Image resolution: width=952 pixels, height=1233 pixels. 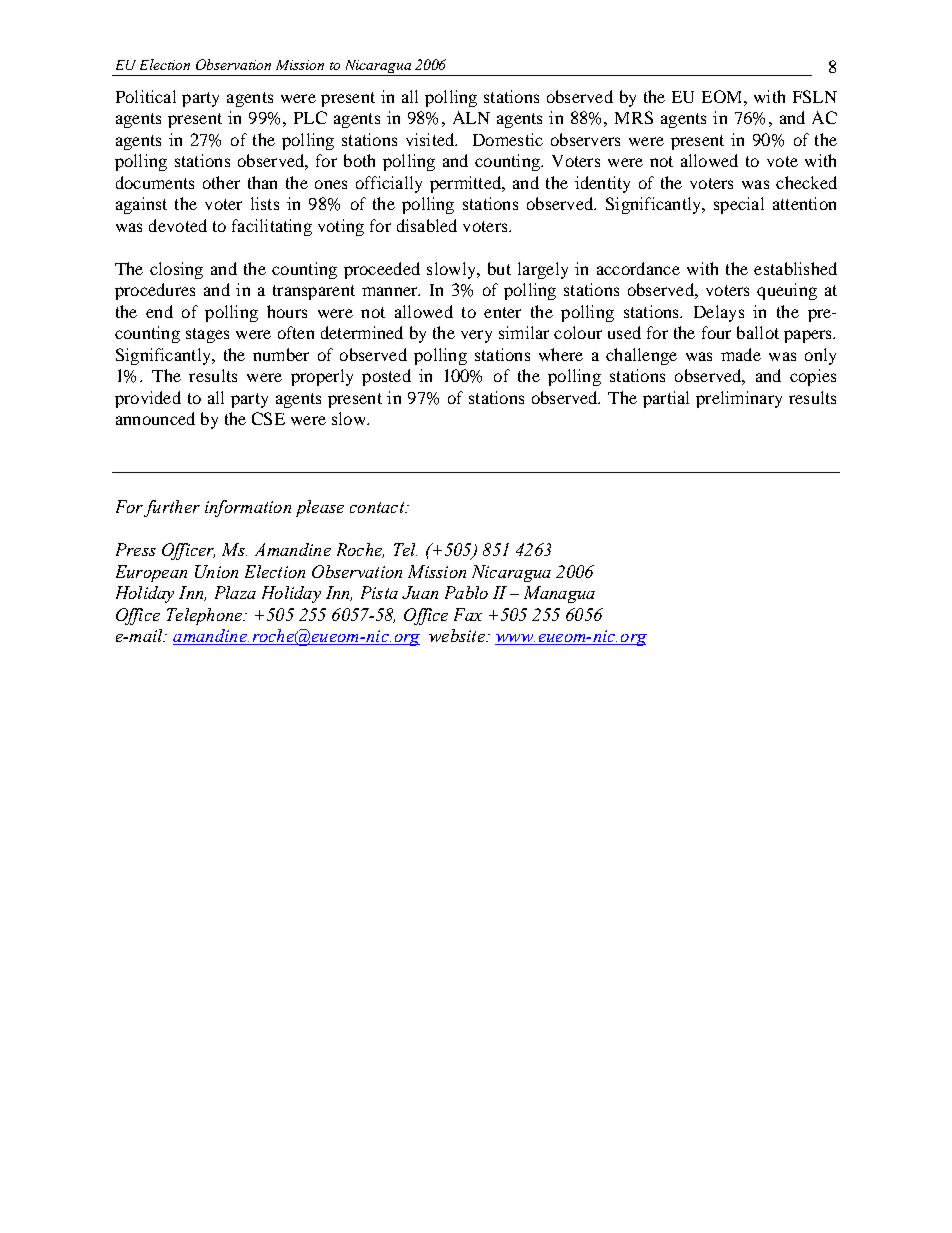 What do you see at coordinates (468, 614) in the screenshot?
I see `Fax` at bounding box center [468, 614].
